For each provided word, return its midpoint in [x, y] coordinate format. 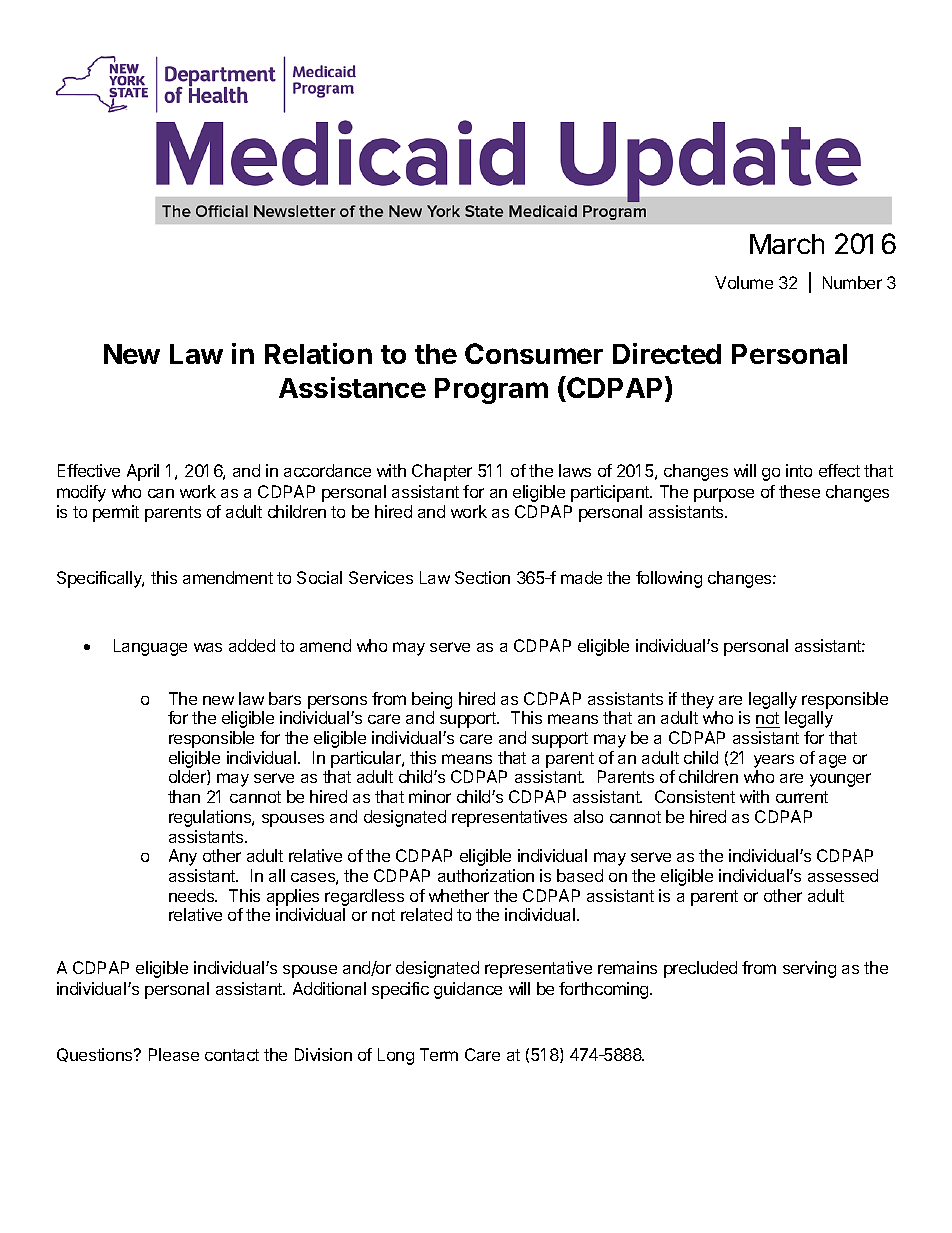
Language [150, 647]
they [697, 700]
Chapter [442, 472]
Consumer [534, 353]
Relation [318, 353]
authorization [486, 875]
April [143, 472]
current [802, 797]
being [432, 700]
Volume [744, 282]
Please [174, 1054]
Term [439, 1054]
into [799, 470]
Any [183, 857]
